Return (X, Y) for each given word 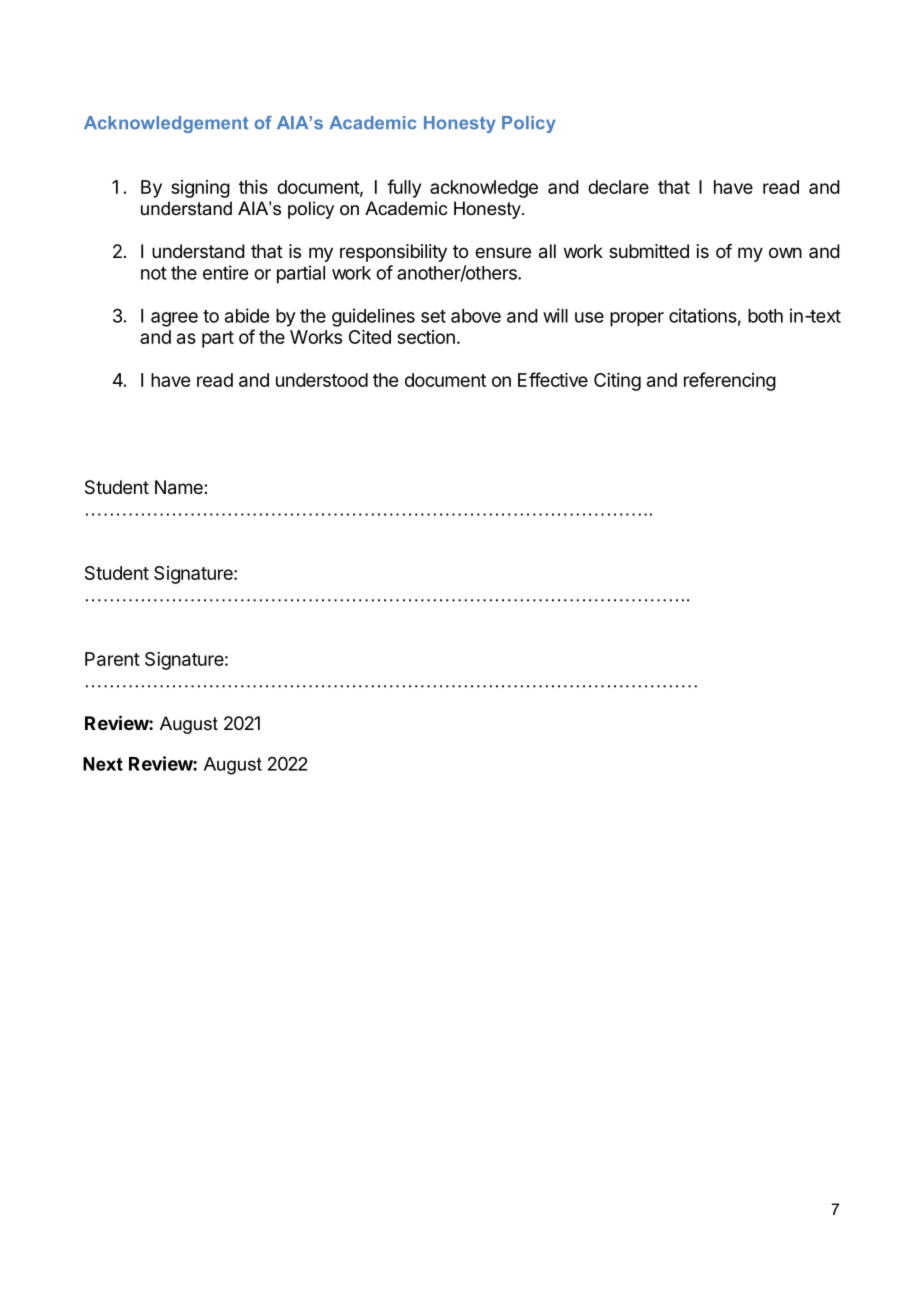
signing (200, 189)
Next (103, 764)
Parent (112, 659)
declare (618, 187)
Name (180, 487)
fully (404, 188)
